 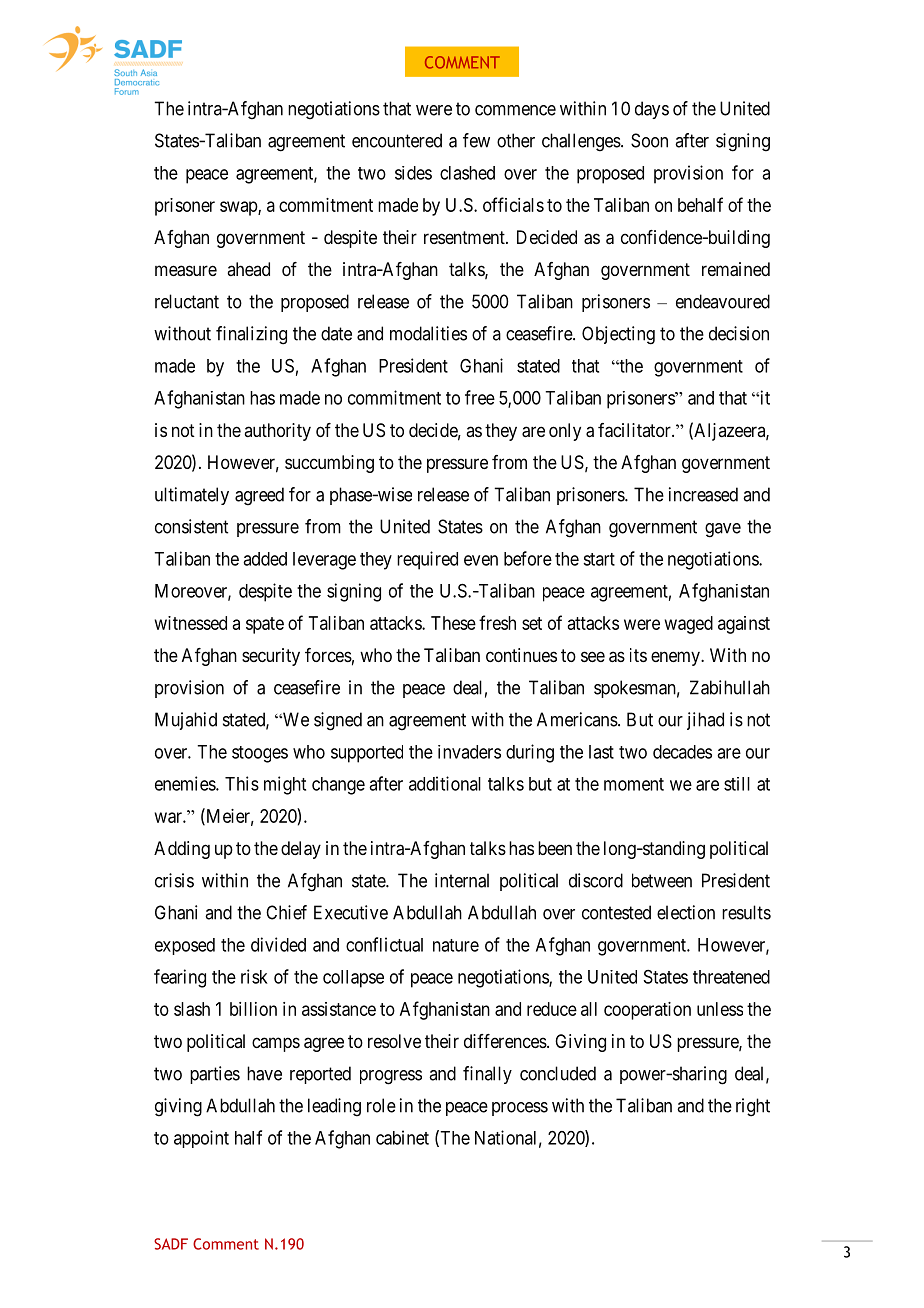 I want to click on swap, so click(x=239, y=208).
